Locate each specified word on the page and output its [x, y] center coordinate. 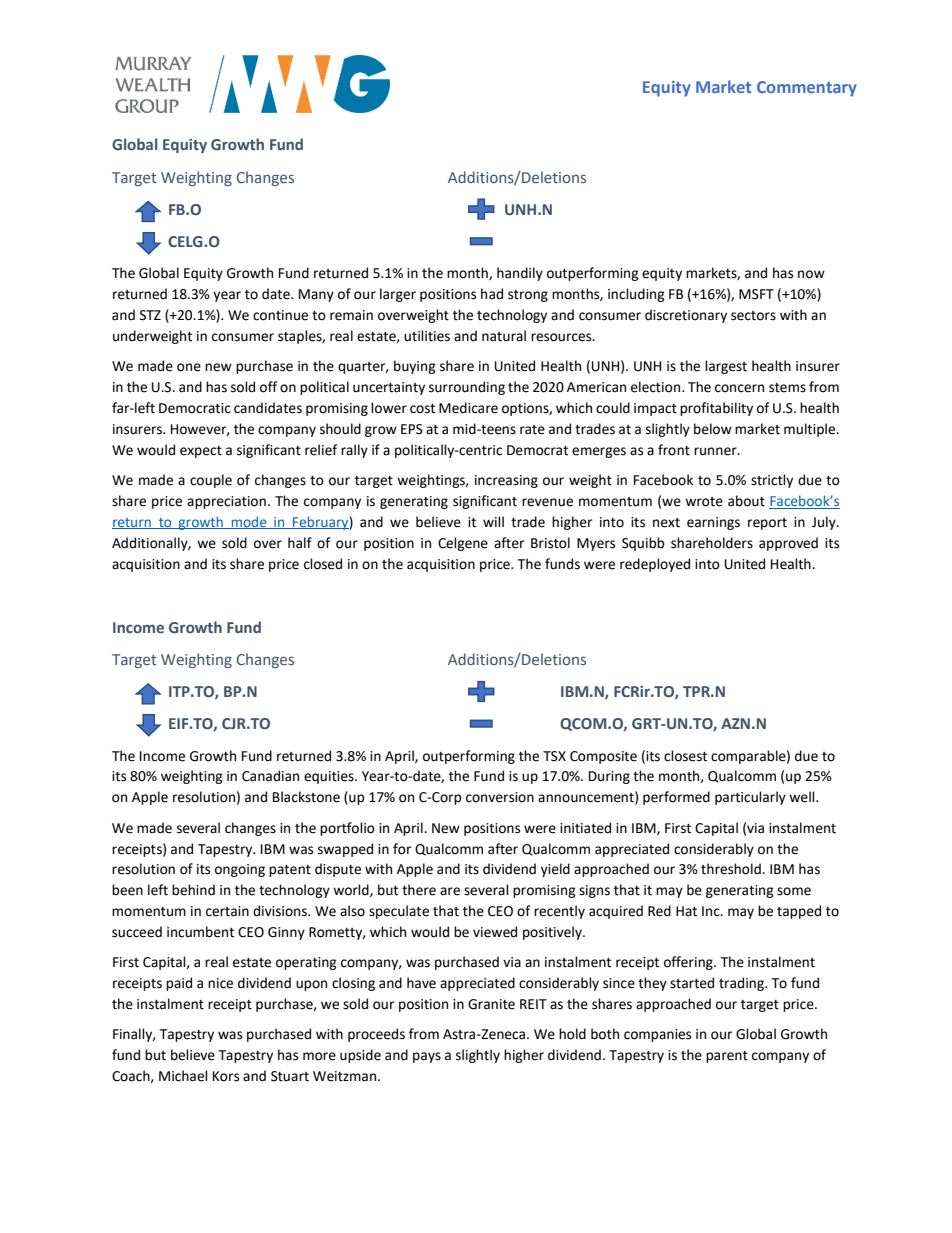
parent [727, 1057]
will [493, 521]
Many [316, 295]
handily [520, 274]
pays [427, 1057]
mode [249, 522]
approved [788, 544]
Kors [226, 1076]
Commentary [807, 89]
